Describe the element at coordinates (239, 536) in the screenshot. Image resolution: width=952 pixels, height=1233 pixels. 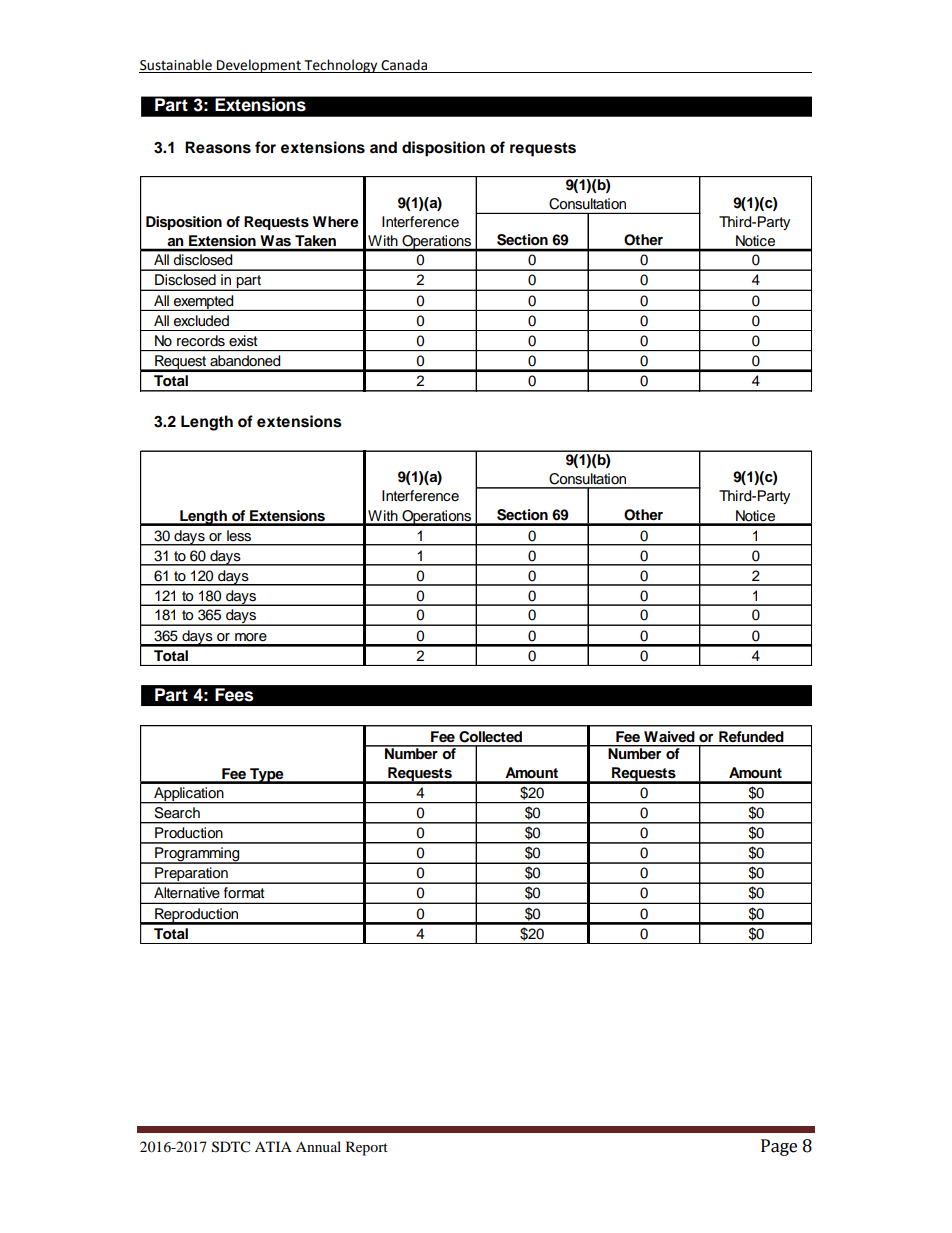
I see `less` at that location.
